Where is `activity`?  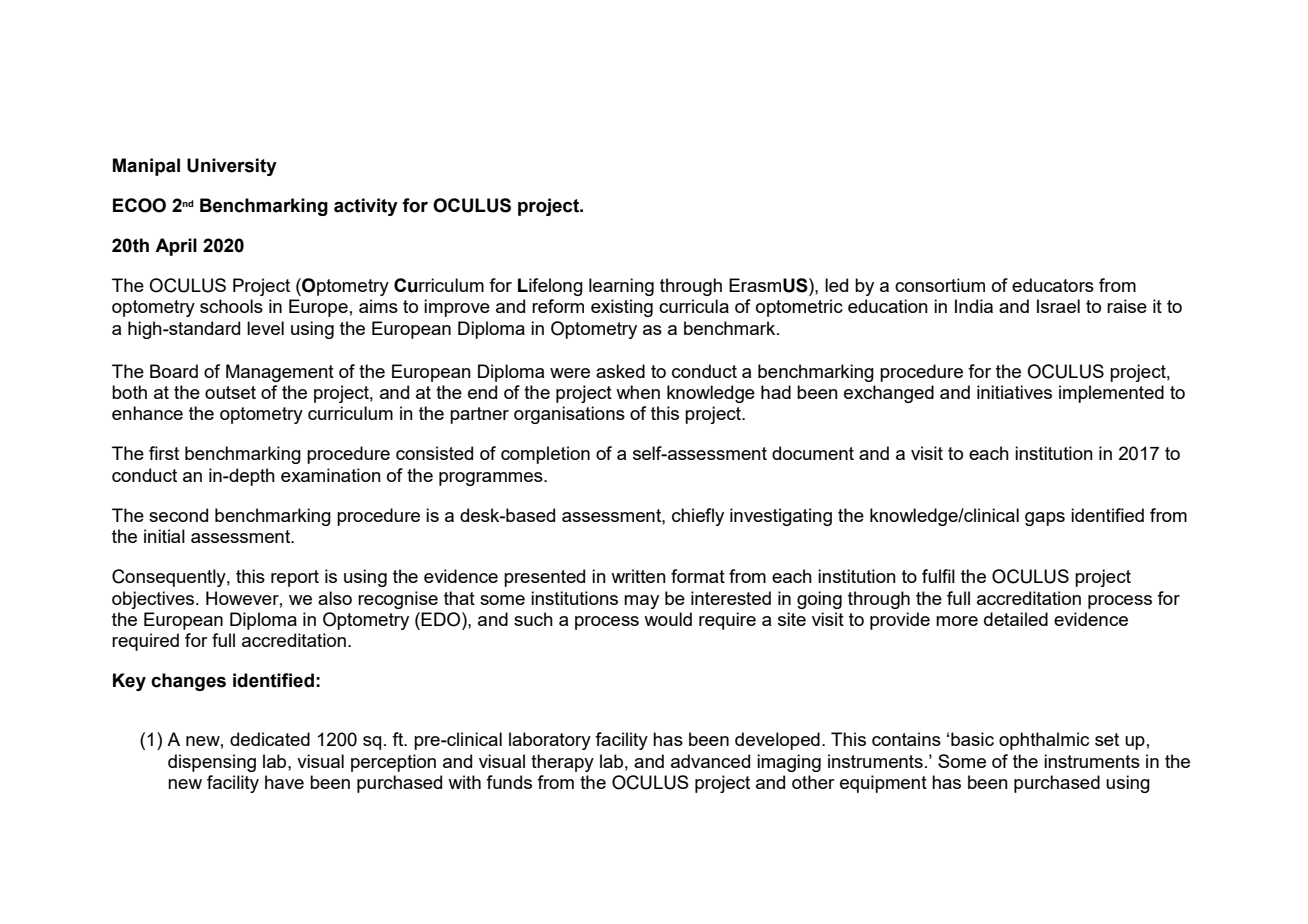 activity is located at coordinates (366, 207).
